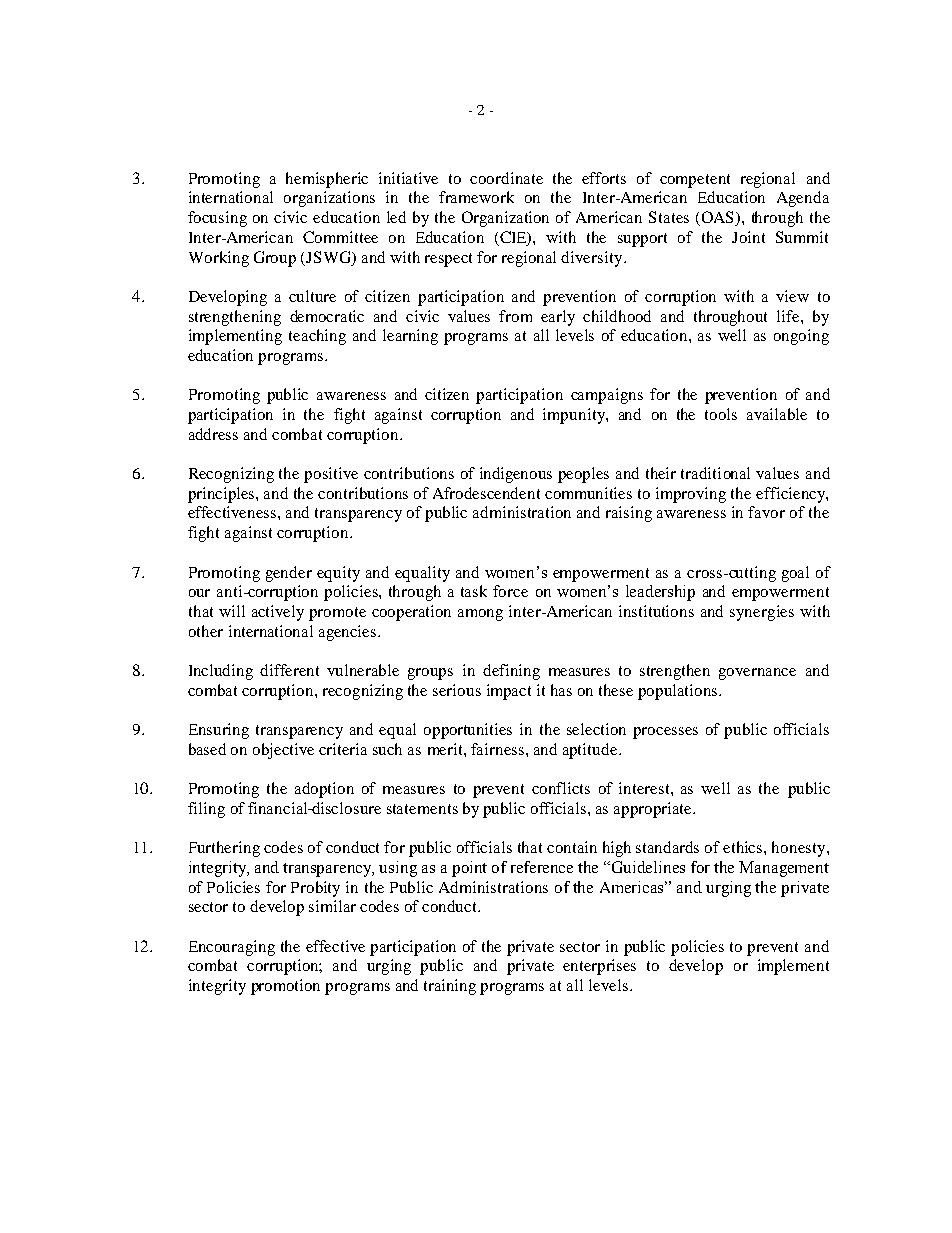 The image size is (952, 1233). Describe the element at coordinates (575, 416) in the page. I see `impunity` at that location.
